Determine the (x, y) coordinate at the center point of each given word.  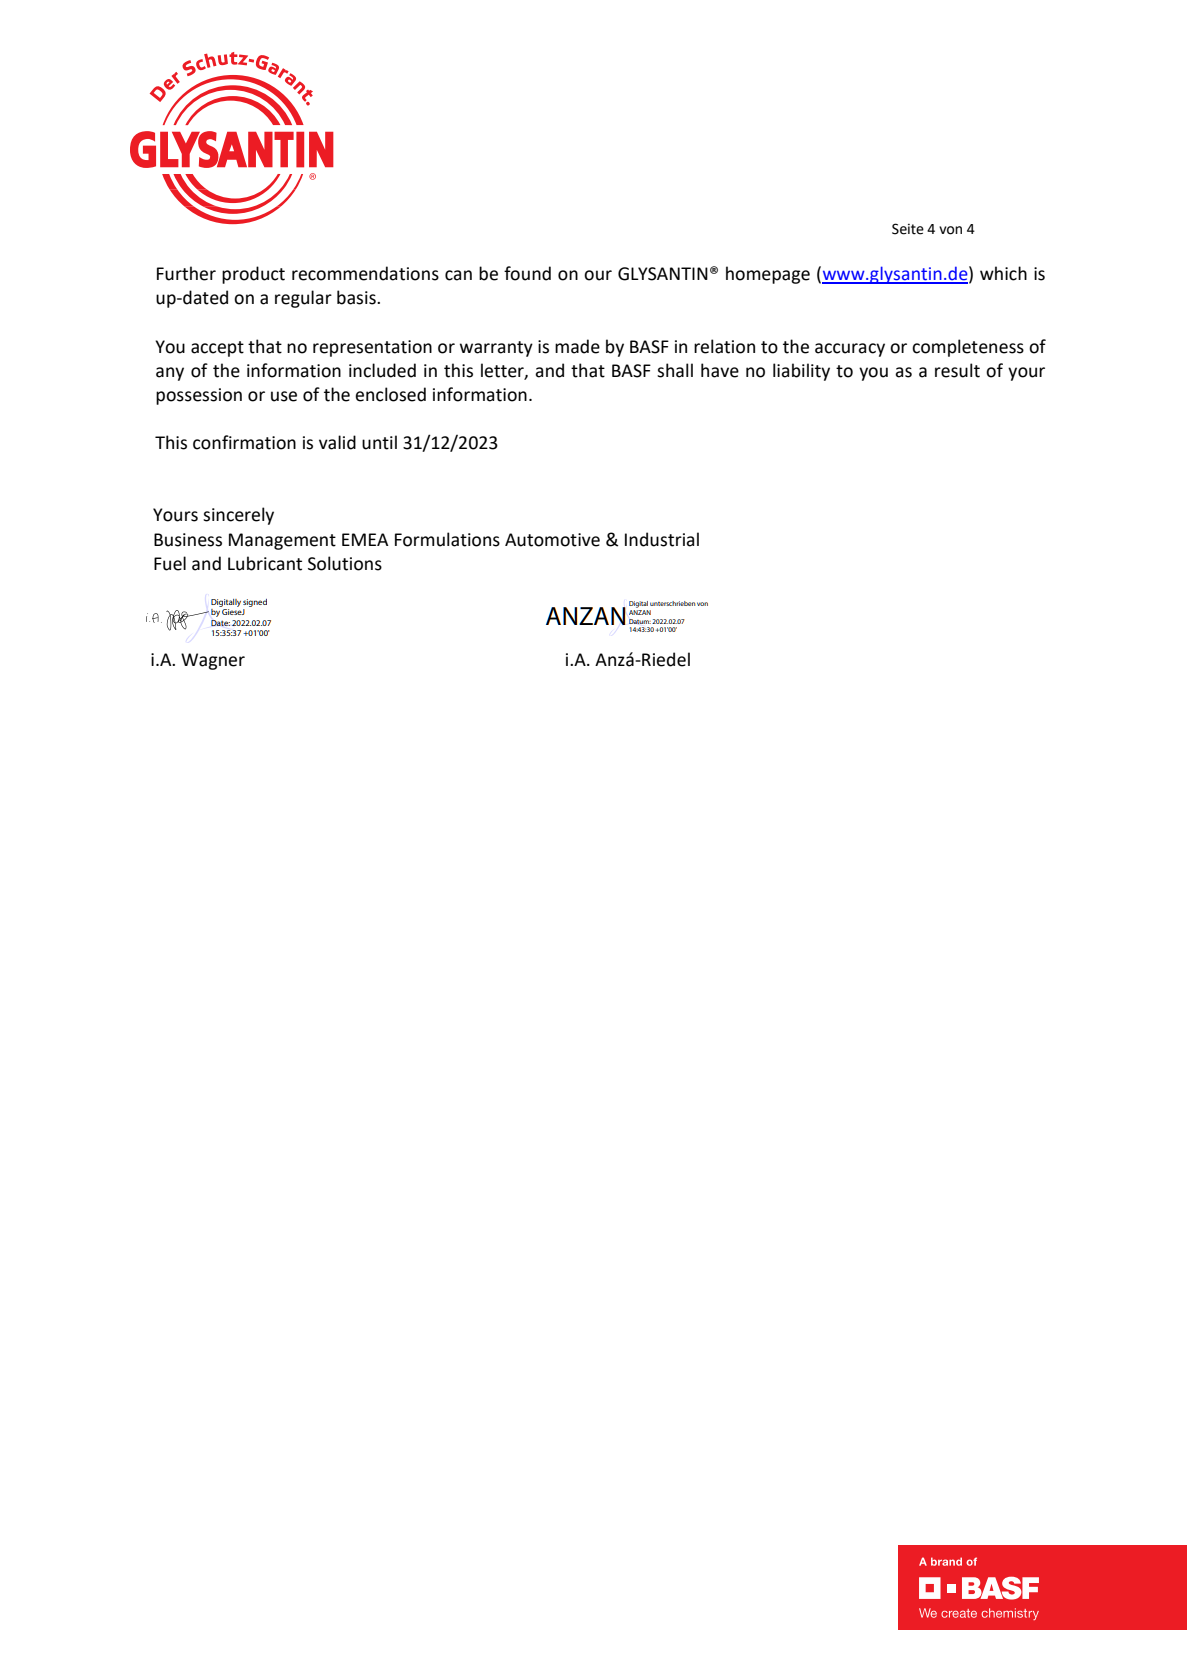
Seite (908, 229)
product (253, 275)
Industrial (662, 539)
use (284, 396)
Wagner (213, 661)
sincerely (238, 516)
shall (675, 370)
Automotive (552, 540)
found (527, 273)
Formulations (447, 539)
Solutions (345, 563)
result (957, 370)
